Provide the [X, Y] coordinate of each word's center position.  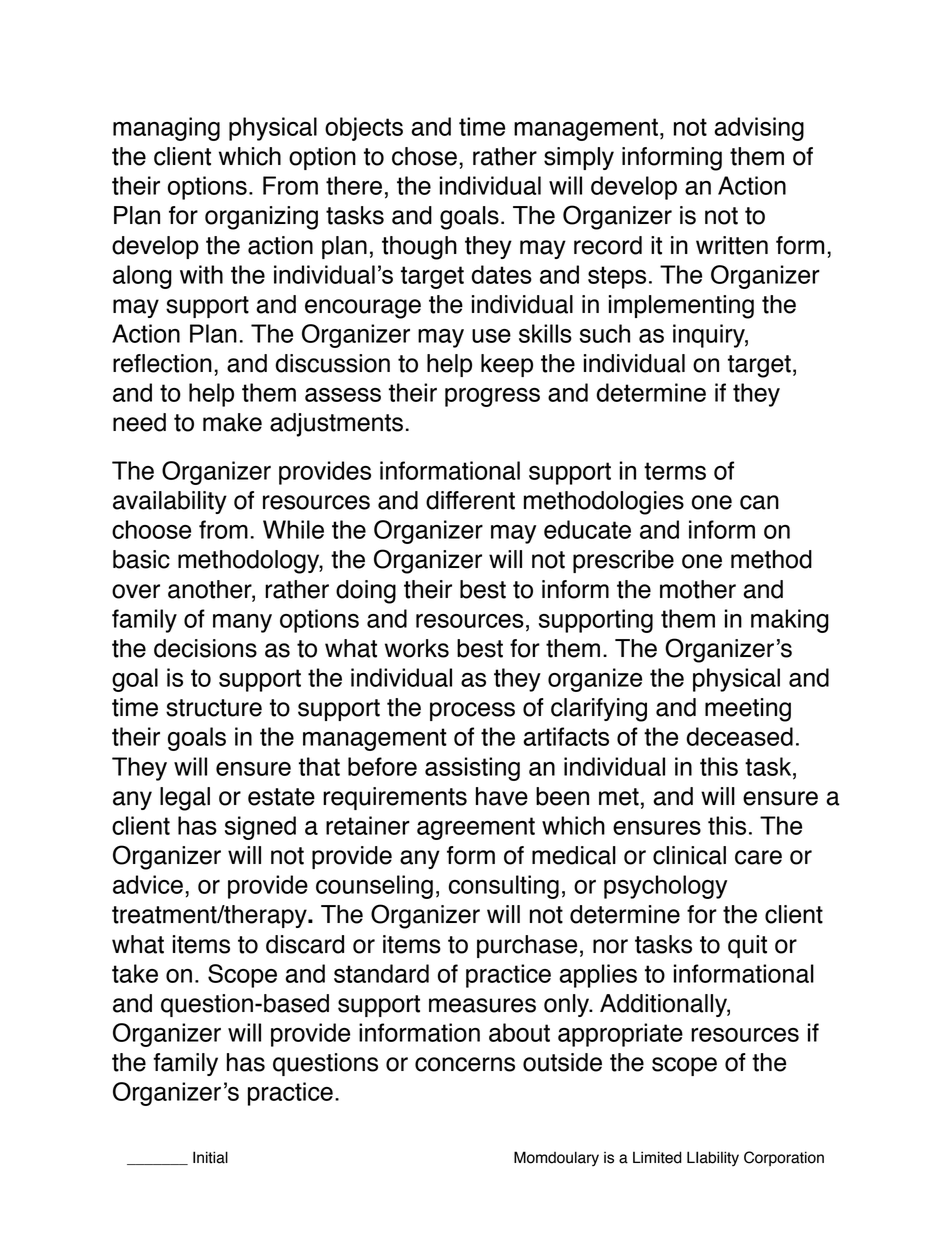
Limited [657, 1157]
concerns [465, 1064]
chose [424, 156]
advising [759, 129]
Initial [210, 1157]
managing [166, 129]
